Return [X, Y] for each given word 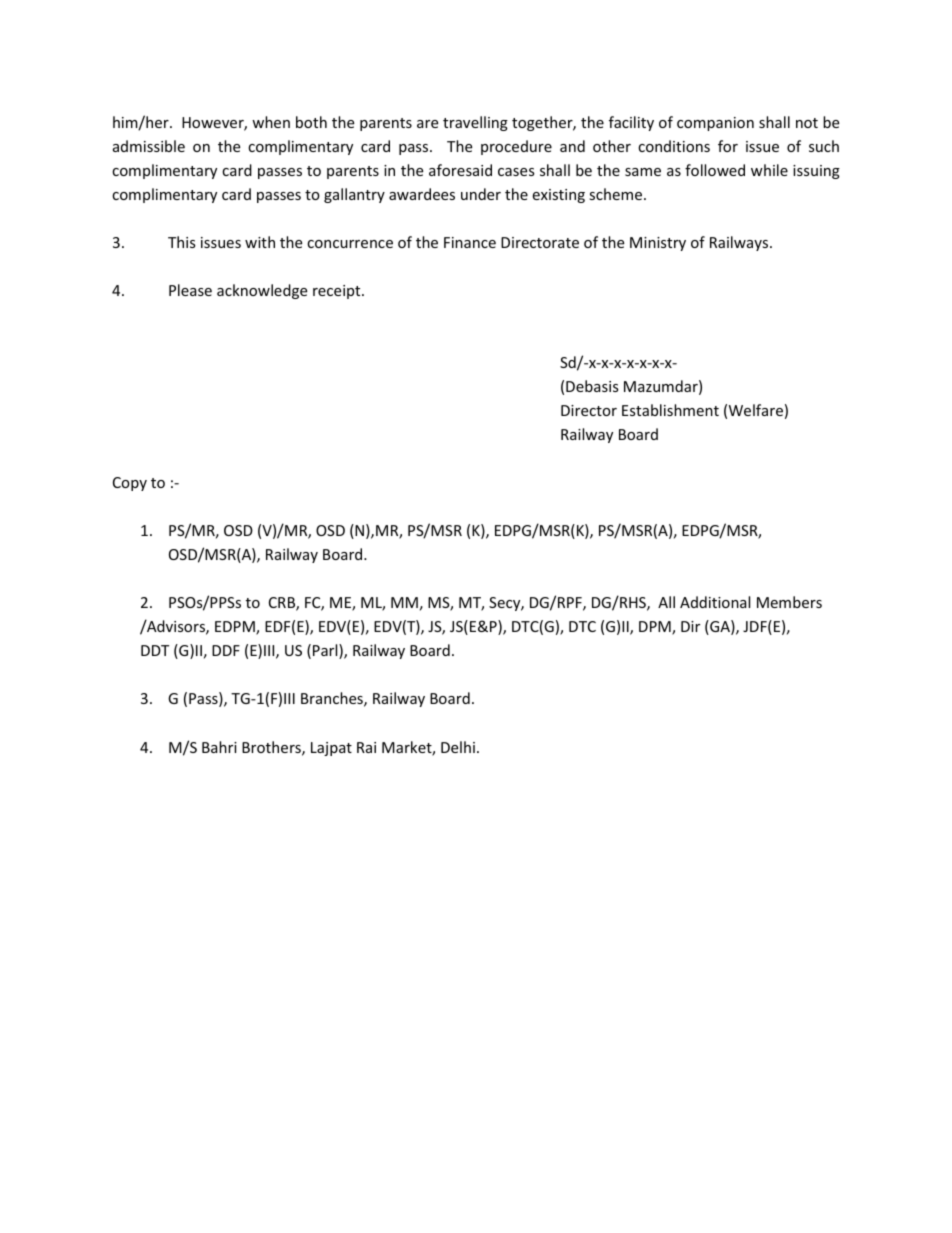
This [182, 242]
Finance [470, 242]
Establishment [670, 410]
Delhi [458, 747]
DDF [226, 650]
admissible [149, 146]
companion [715, 124]
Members [789, 602]
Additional [715, 602]
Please [190, 290]
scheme [617, 194]
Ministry [658, 244]
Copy [130, 484]
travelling [475, 123]
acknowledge [262, 291]
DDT [155, 650]
